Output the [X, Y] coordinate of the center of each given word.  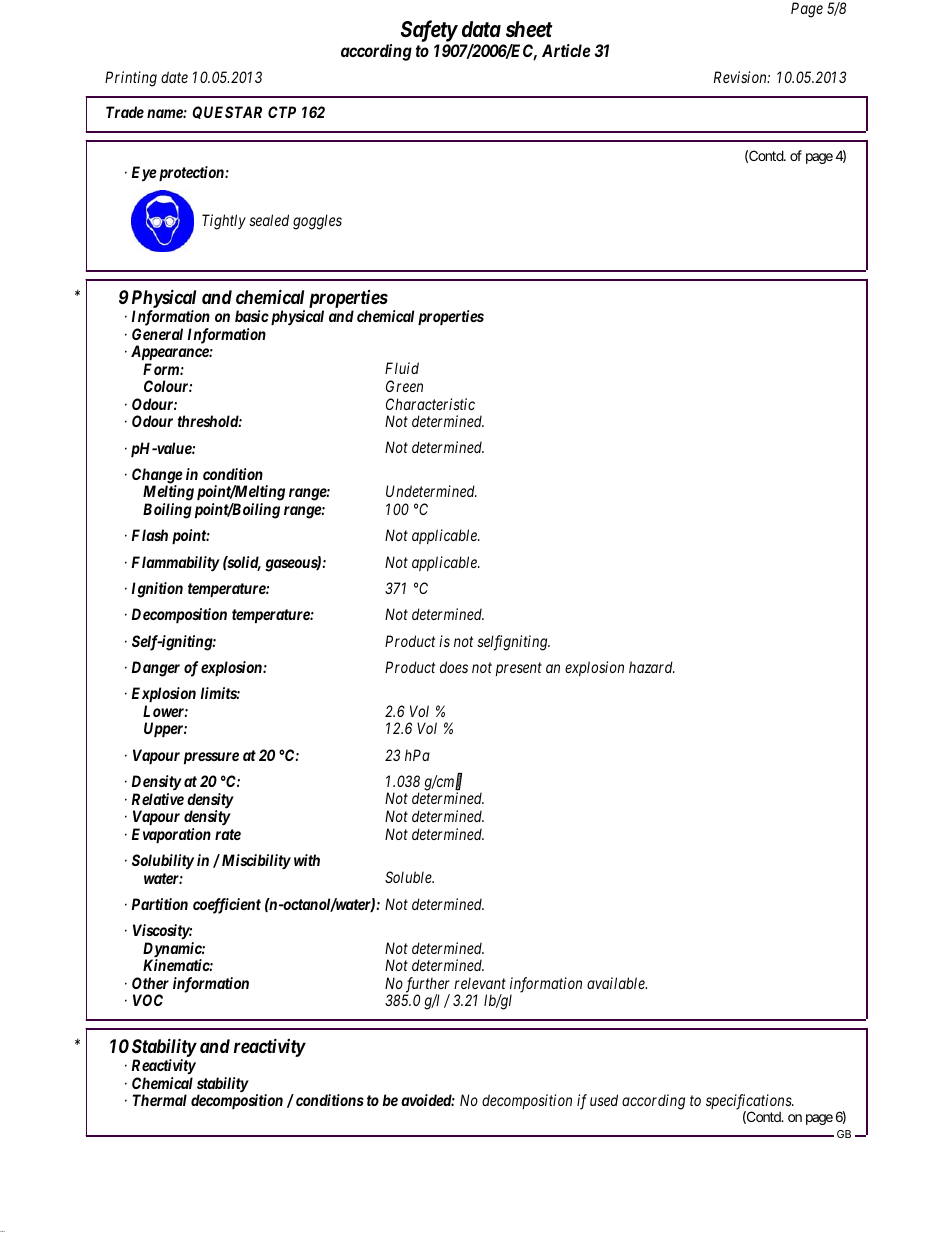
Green [404, 386]
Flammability [176, 564]
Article [566, 50]
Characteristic [430, 404]
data [481, 29]
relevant [480, 983]
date [174, 77]
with [307, 860]
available [617, 983]
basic [252, 316]
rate [228, 834]
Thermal [160, 1100]
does [454, 667]
